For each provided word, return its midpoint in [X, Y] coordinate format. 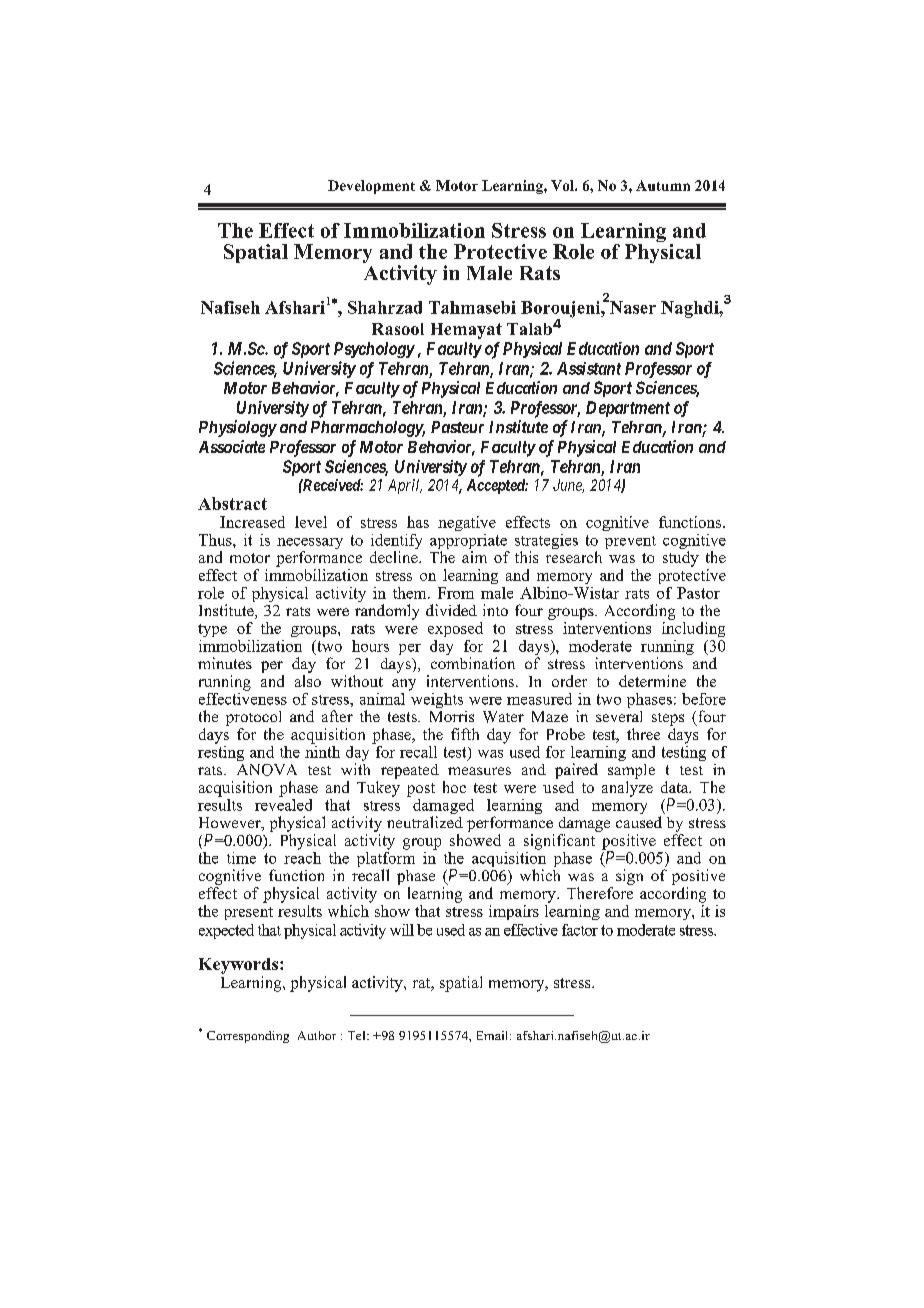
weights [436, 699]
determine [652, 681]
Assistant [589, 368]
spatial [461, 984]
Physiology [238, 428]
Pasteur [457, 427]
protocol [253, 718]
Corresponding [248, 1037]
